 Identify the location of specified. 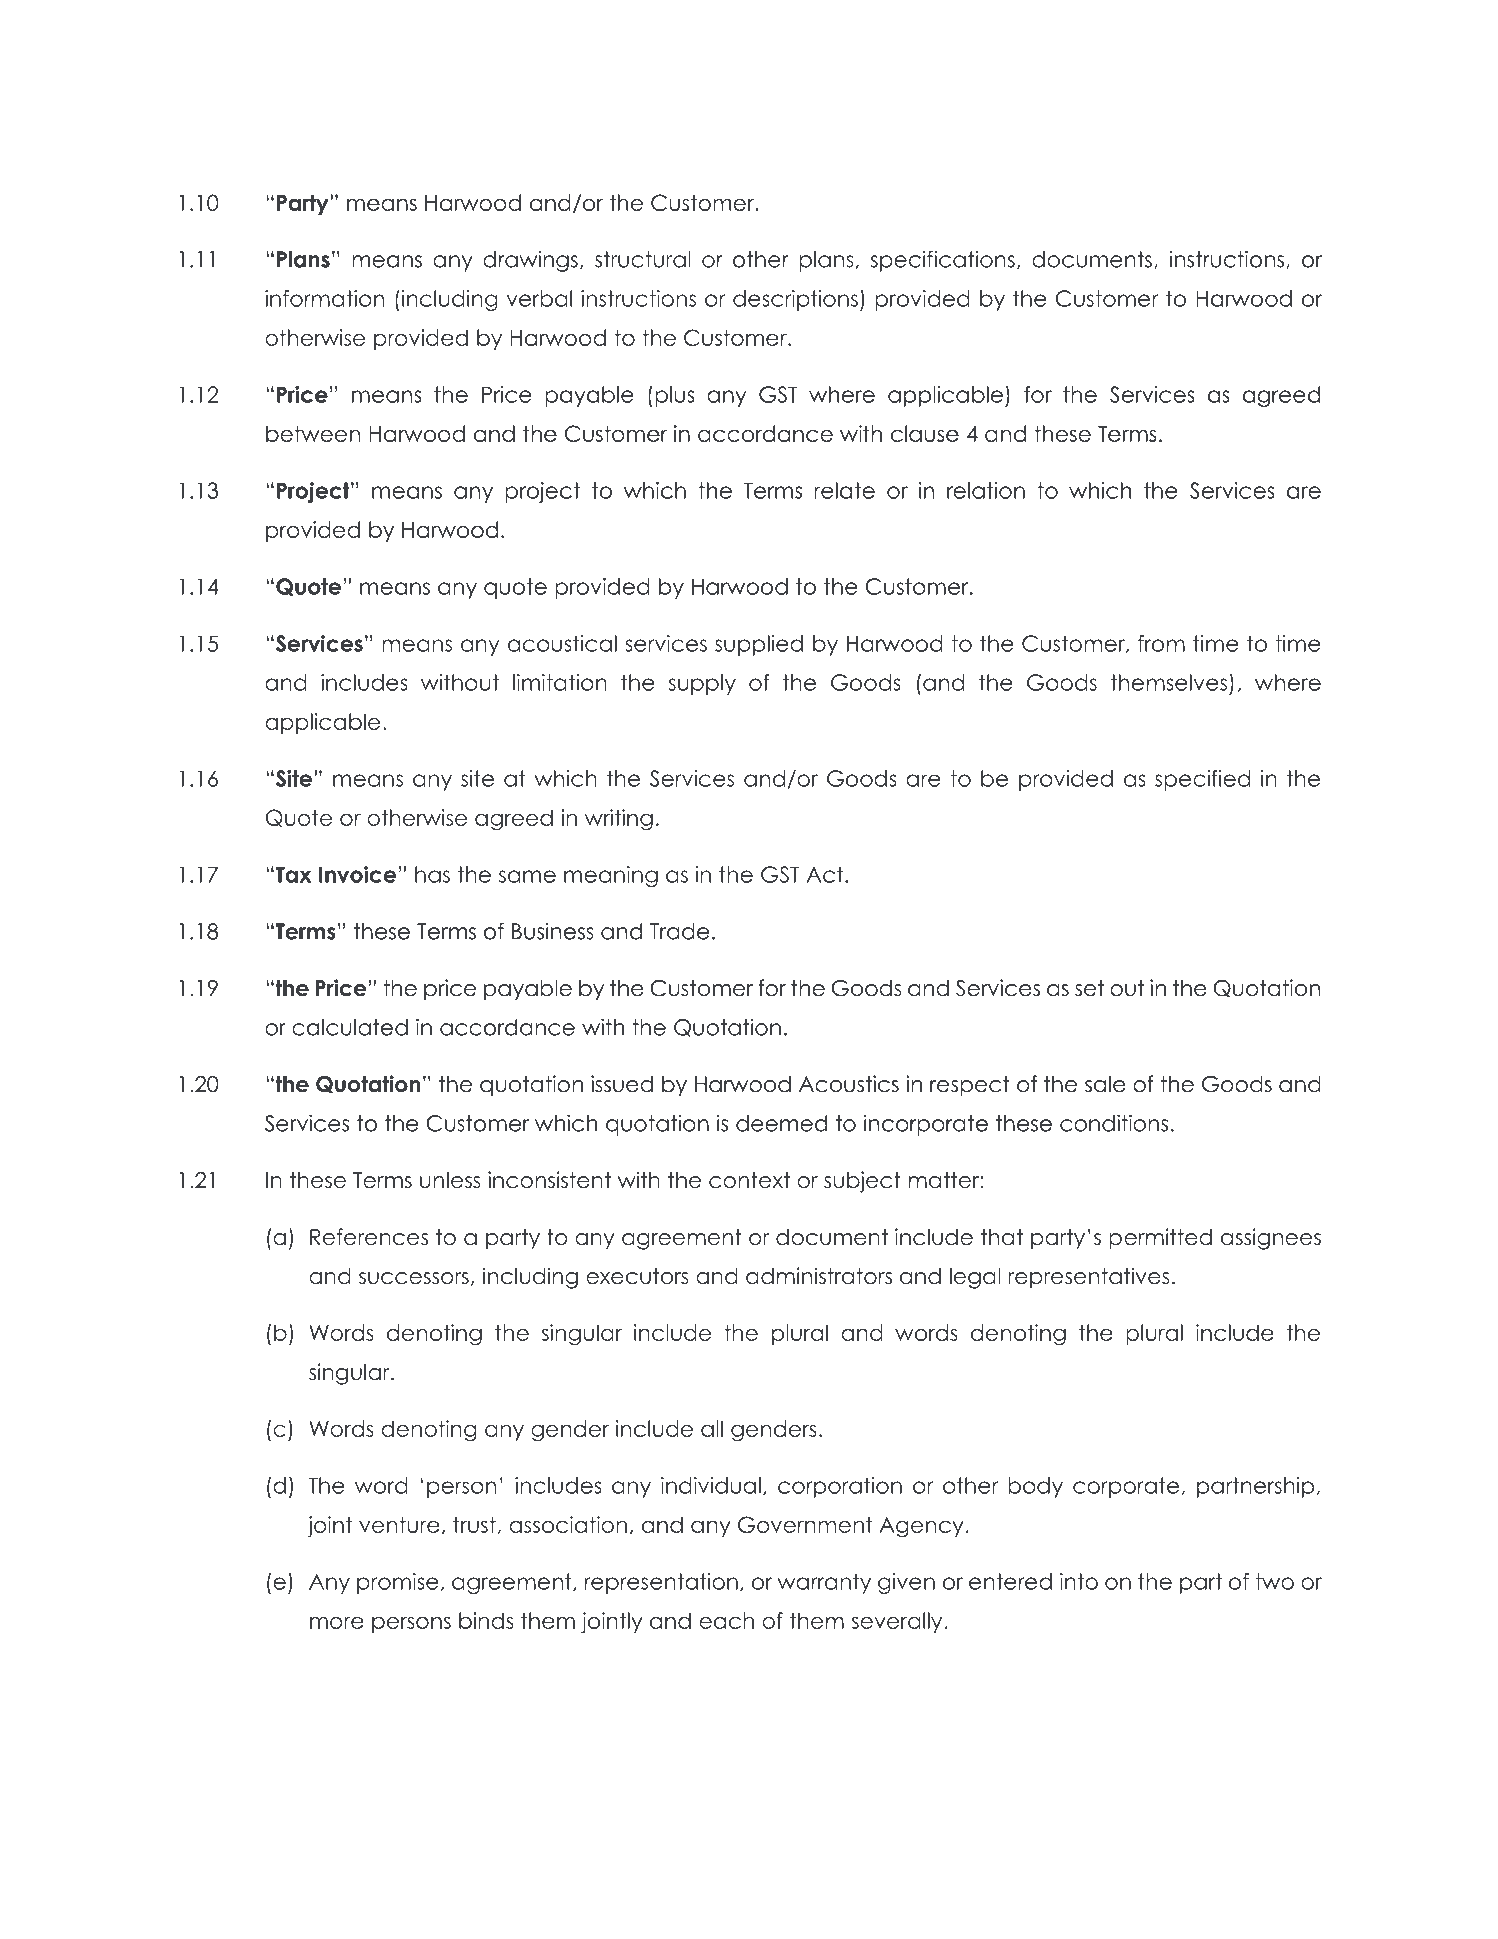
(1202, 780).
